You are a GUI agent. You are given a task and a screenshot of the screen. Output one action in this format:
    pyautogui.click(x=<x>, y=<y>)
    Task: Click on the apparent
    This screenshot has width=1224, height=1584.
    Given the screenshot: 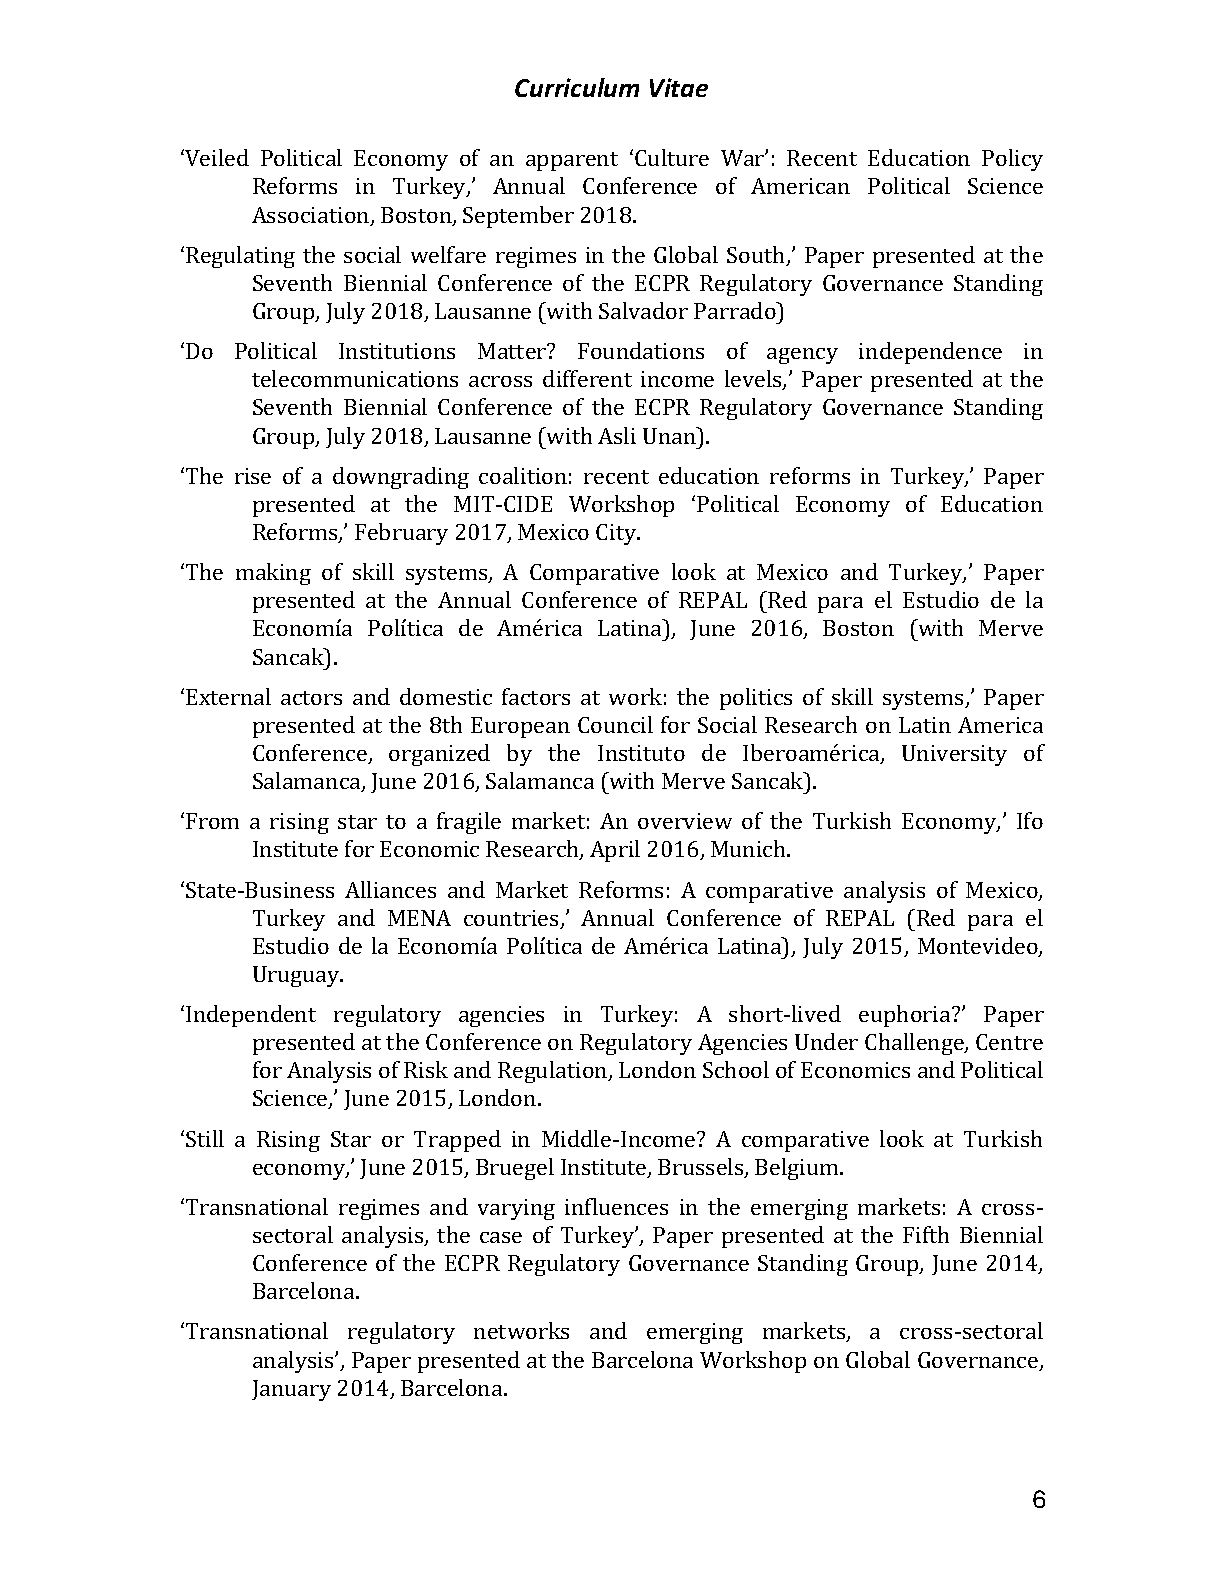 What is the action you would take?
    pyautogui.click(x=572, y=161)
